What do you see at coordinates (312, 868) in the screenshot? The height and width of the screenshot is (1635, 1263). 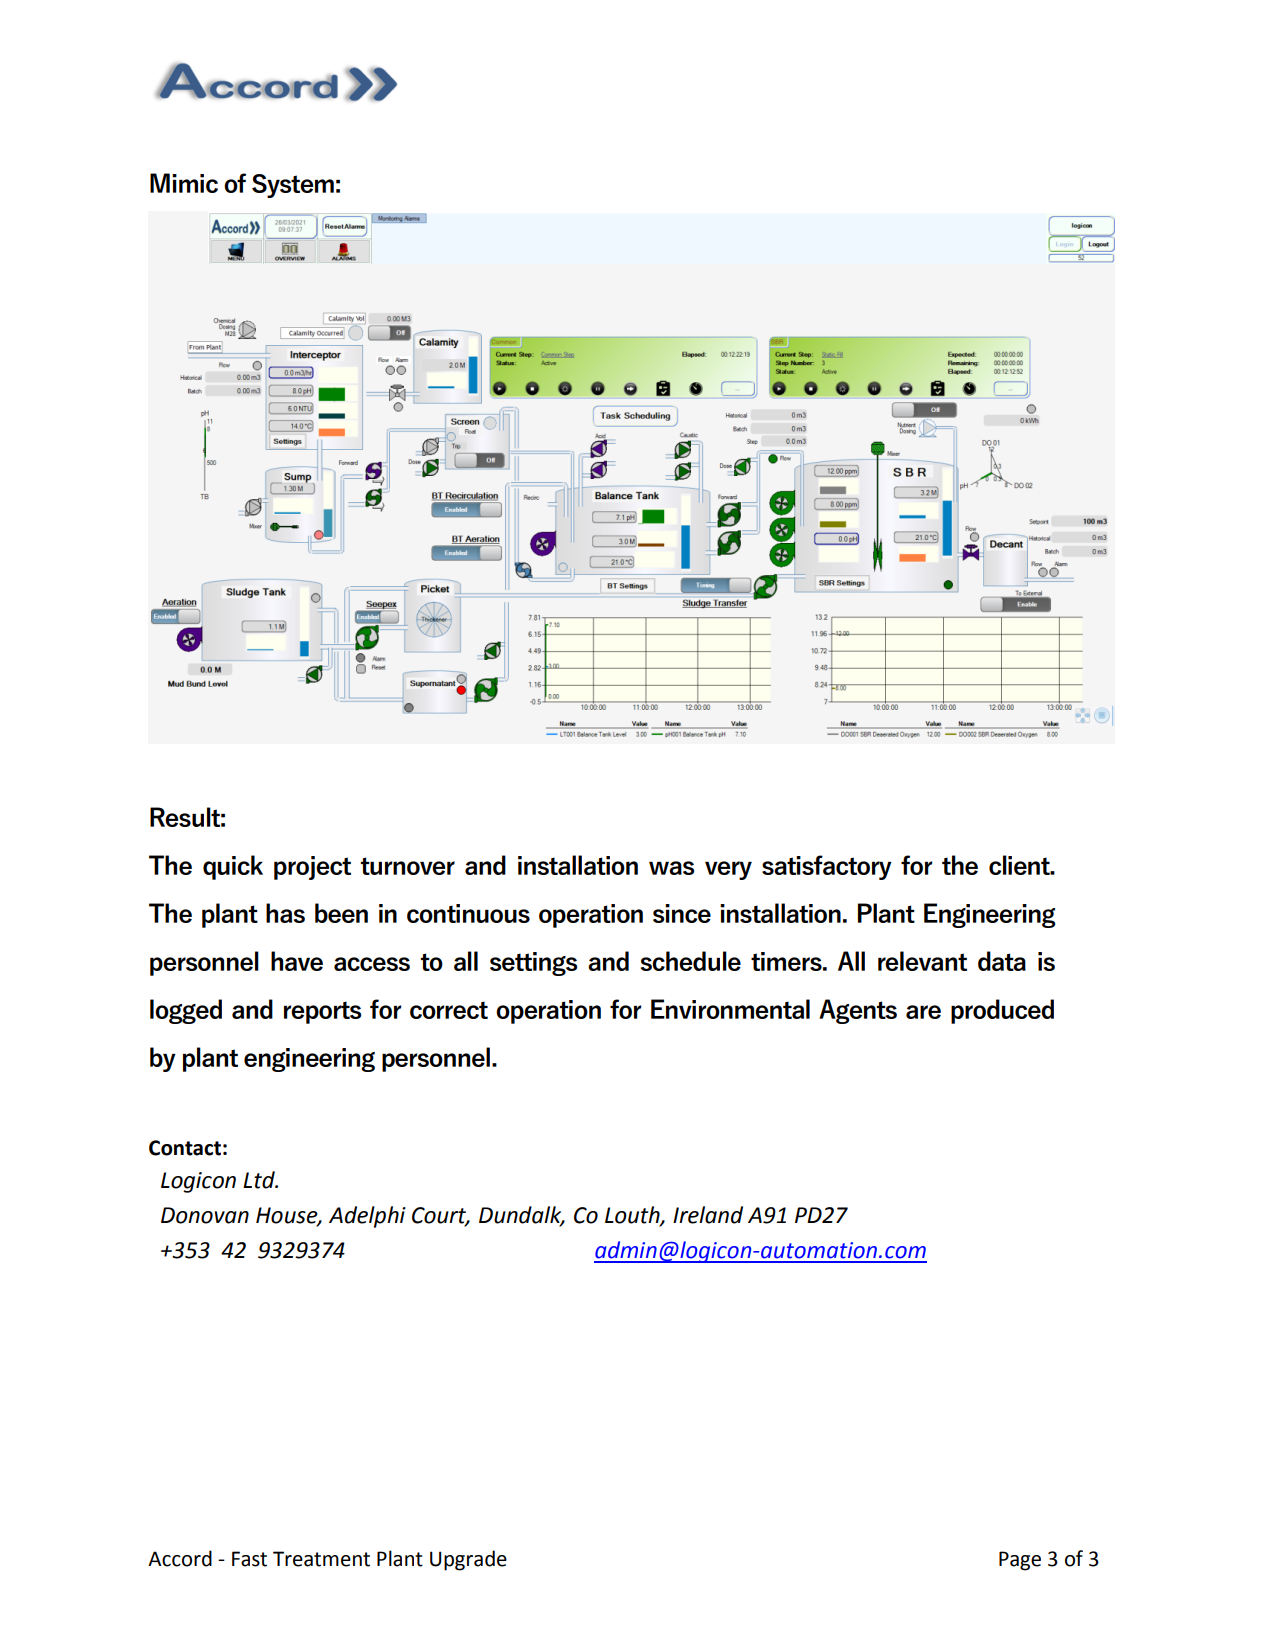 I see `project` at bounding box center [312, 868].
